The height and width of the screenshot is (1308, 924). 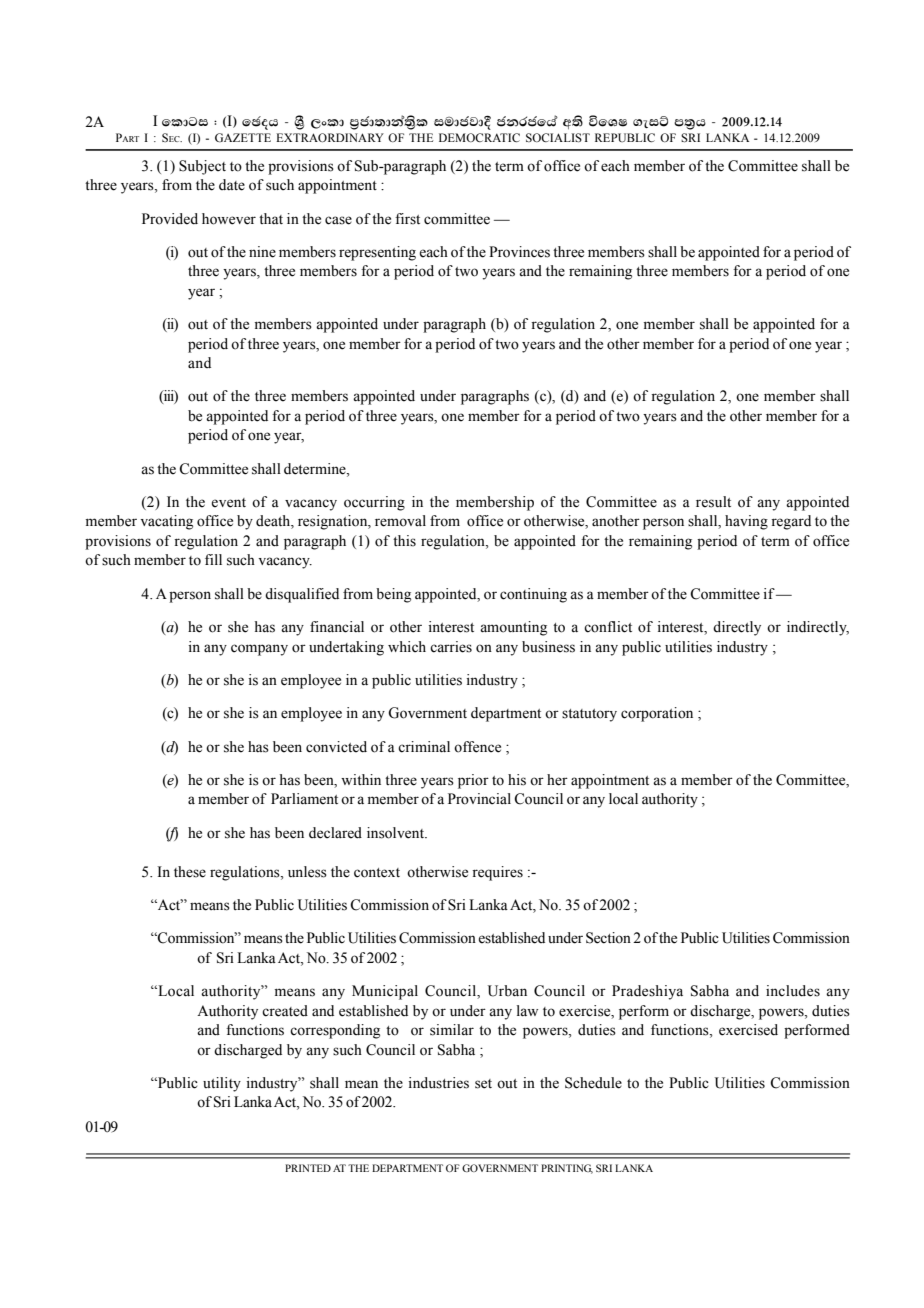 I want to click on date, so click(x=232, y=185).
